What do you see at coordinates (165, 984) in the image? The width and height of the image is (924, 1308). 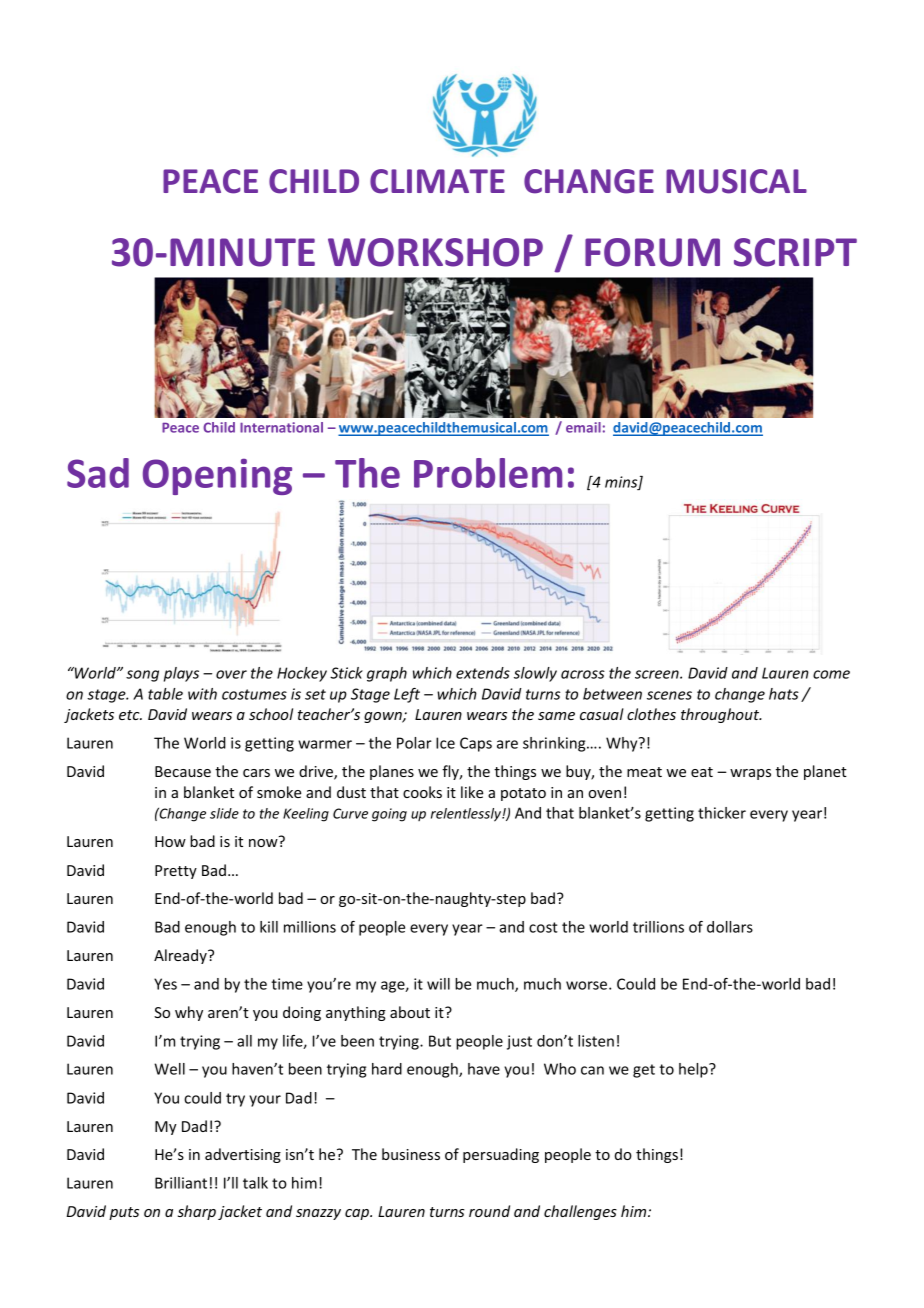 I see `Yes` at bounding box center [165, 984].
